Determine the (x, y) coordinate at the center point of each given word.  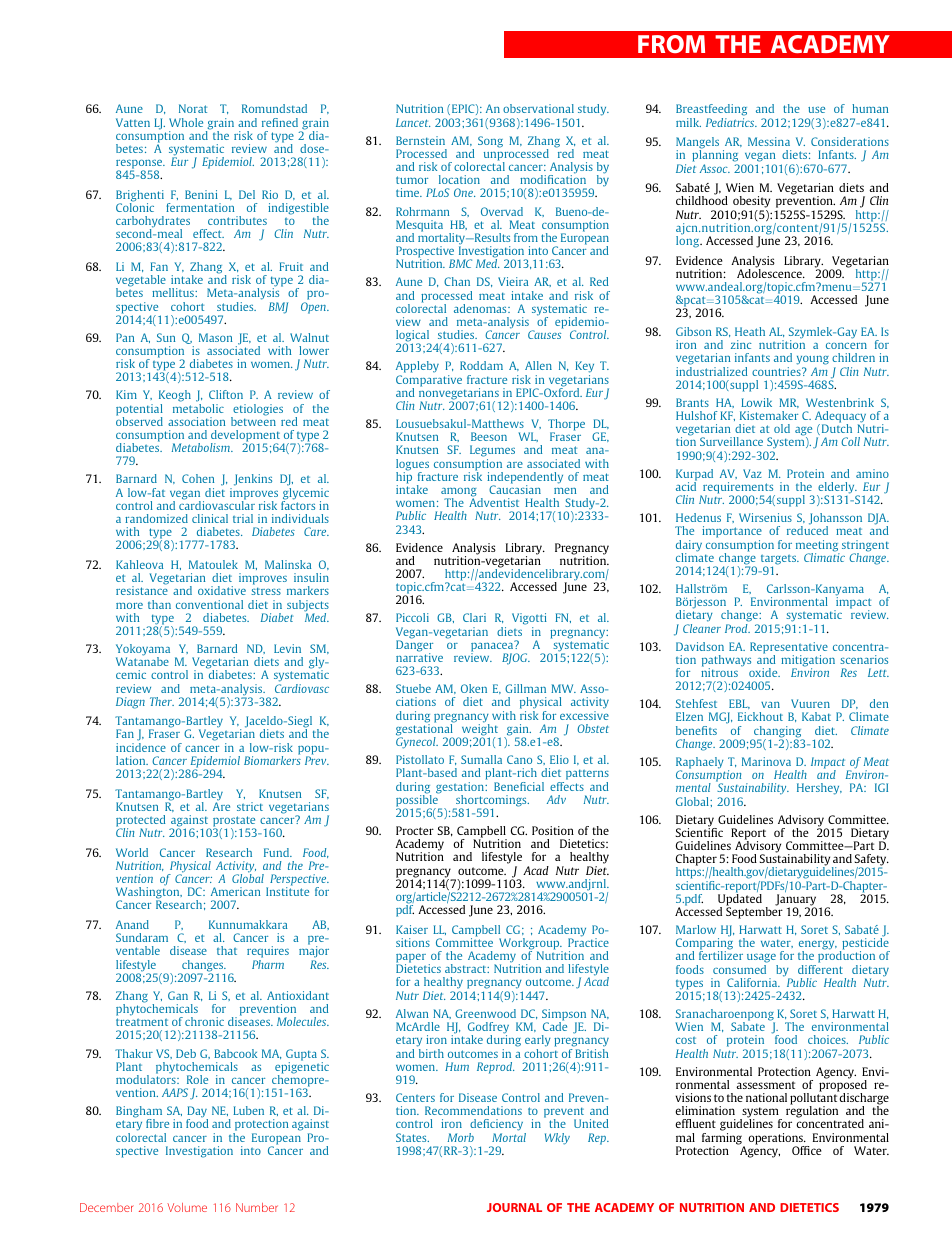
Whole (186, 122)
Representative (789, 649)
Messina (769, 141)
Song (490, 142)
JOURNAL (514, 1207)
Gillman (525, 688)
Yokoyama (143, 651)
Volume (187, 1207)
